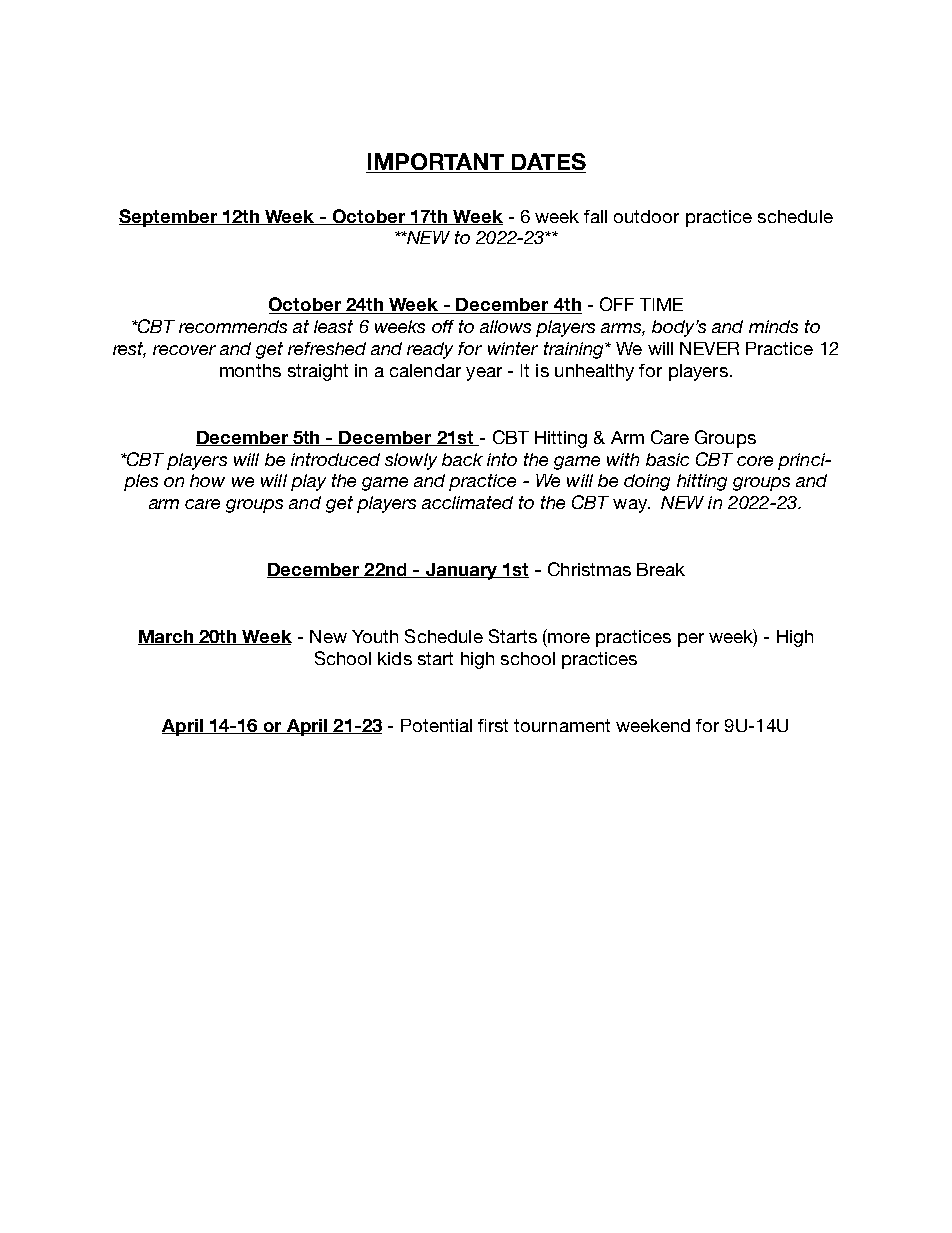  I want to click on IMPORTANT, so click(436, 163).
